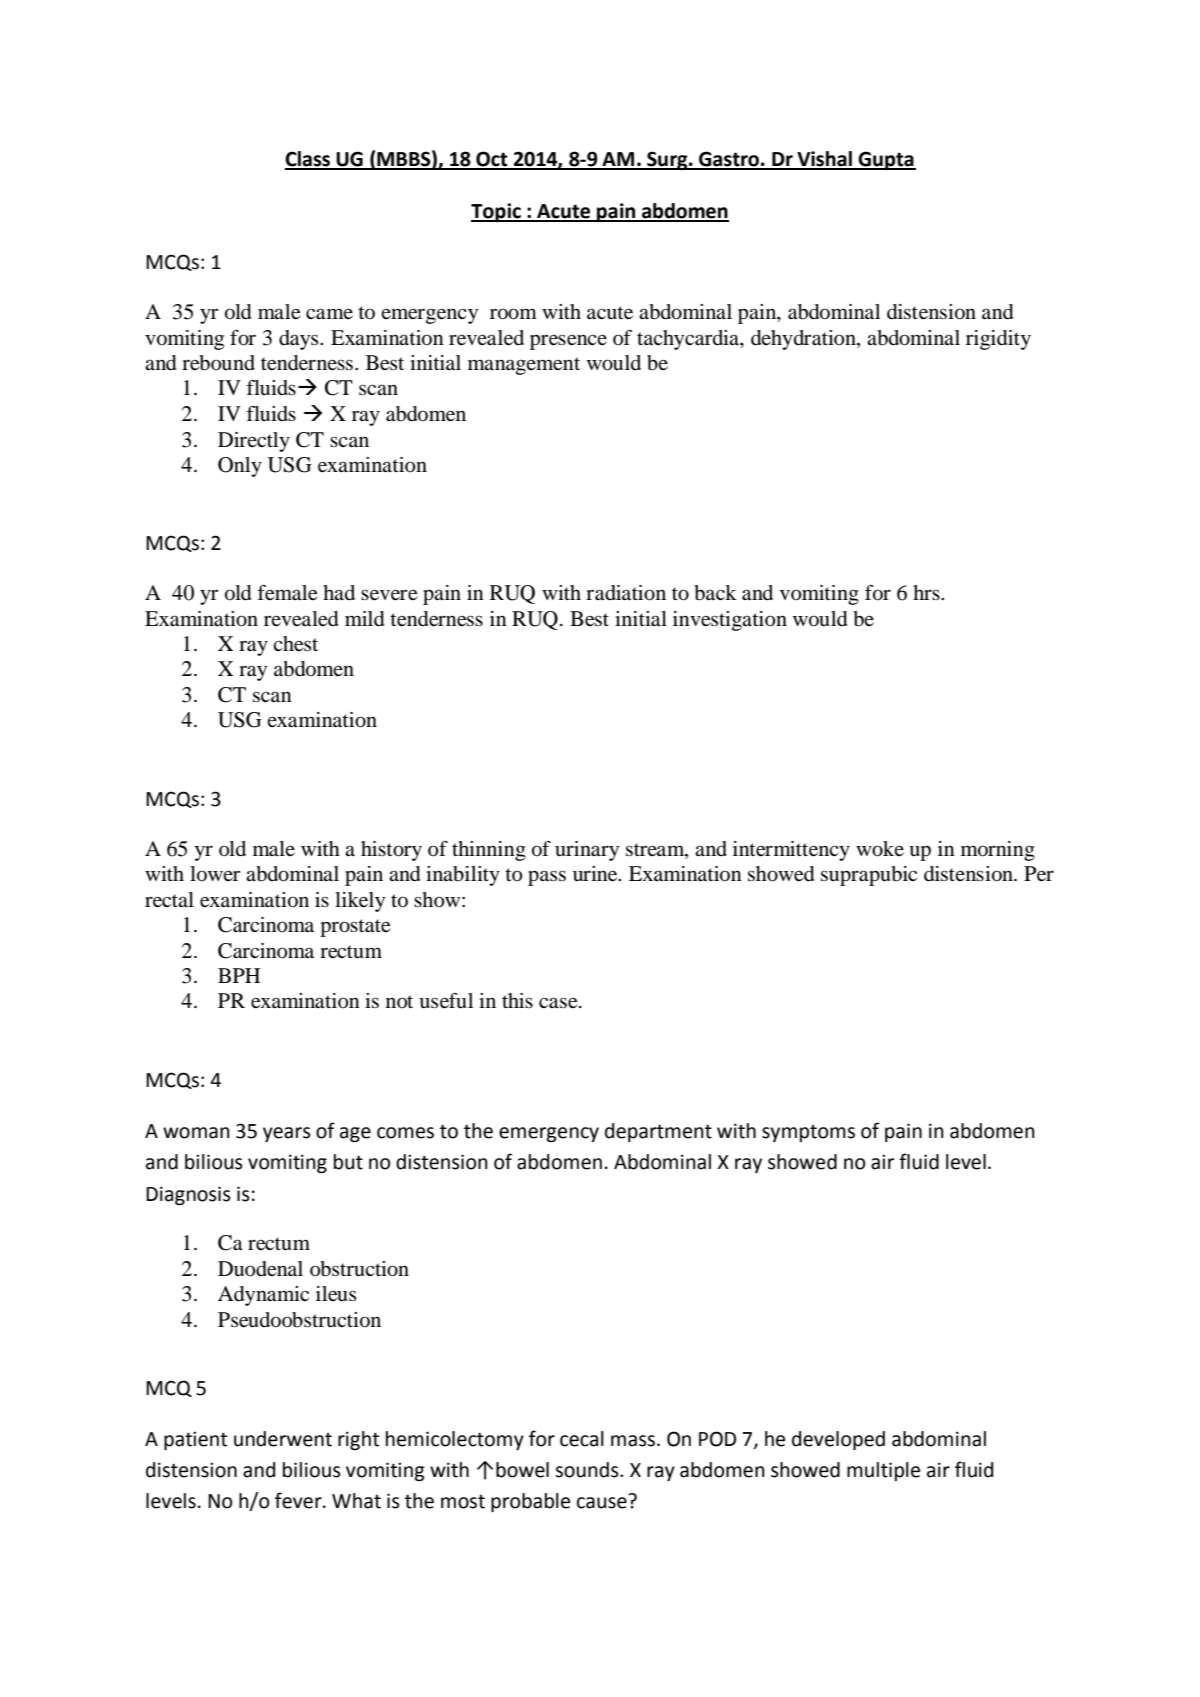  What do you see at coordinates (658, 1132) in the screenshot?
I see `department` at bounding box center [658, 1132].
